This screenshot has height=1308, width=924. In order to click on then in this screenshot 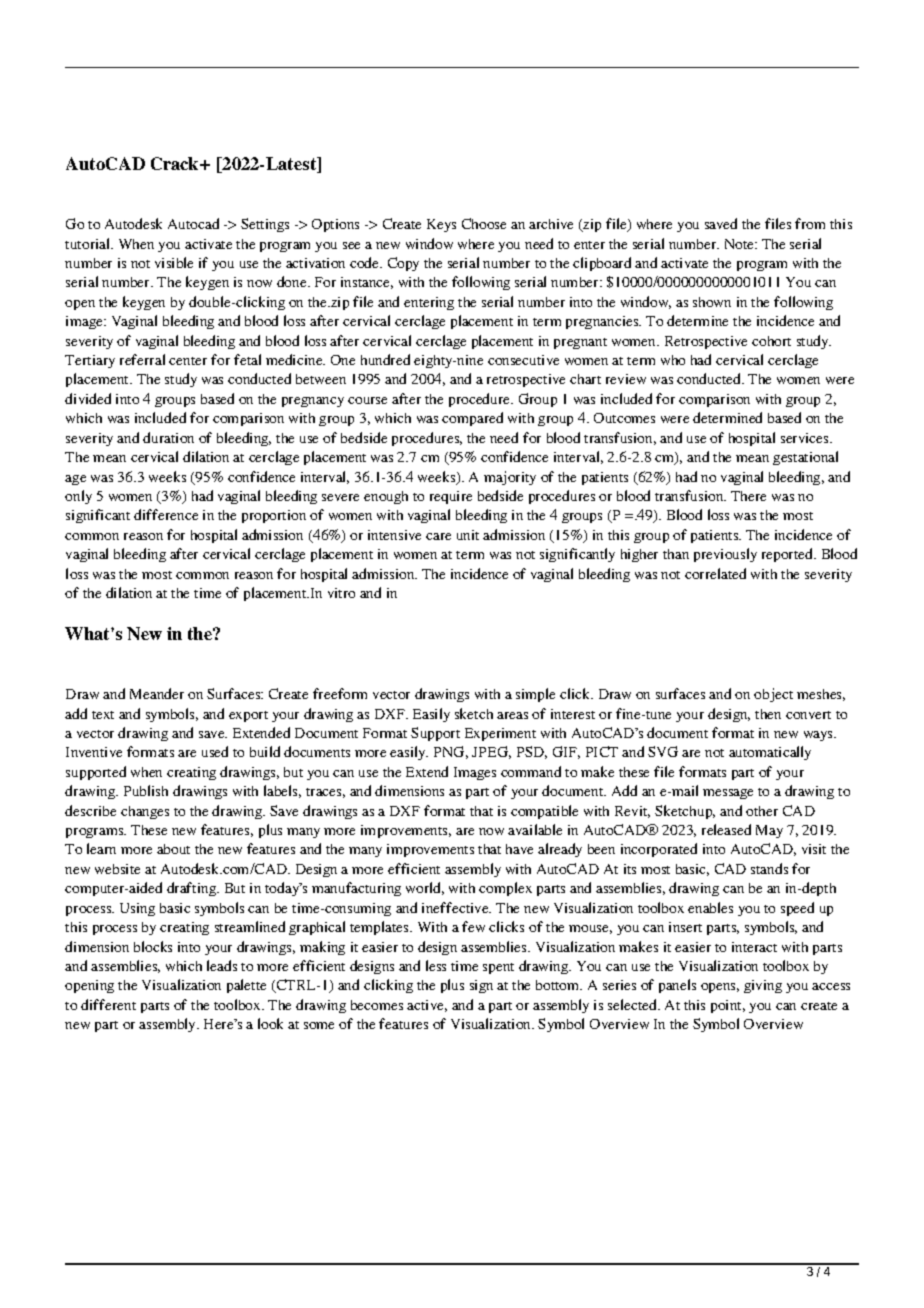, I will do `click(768, 714)`.
